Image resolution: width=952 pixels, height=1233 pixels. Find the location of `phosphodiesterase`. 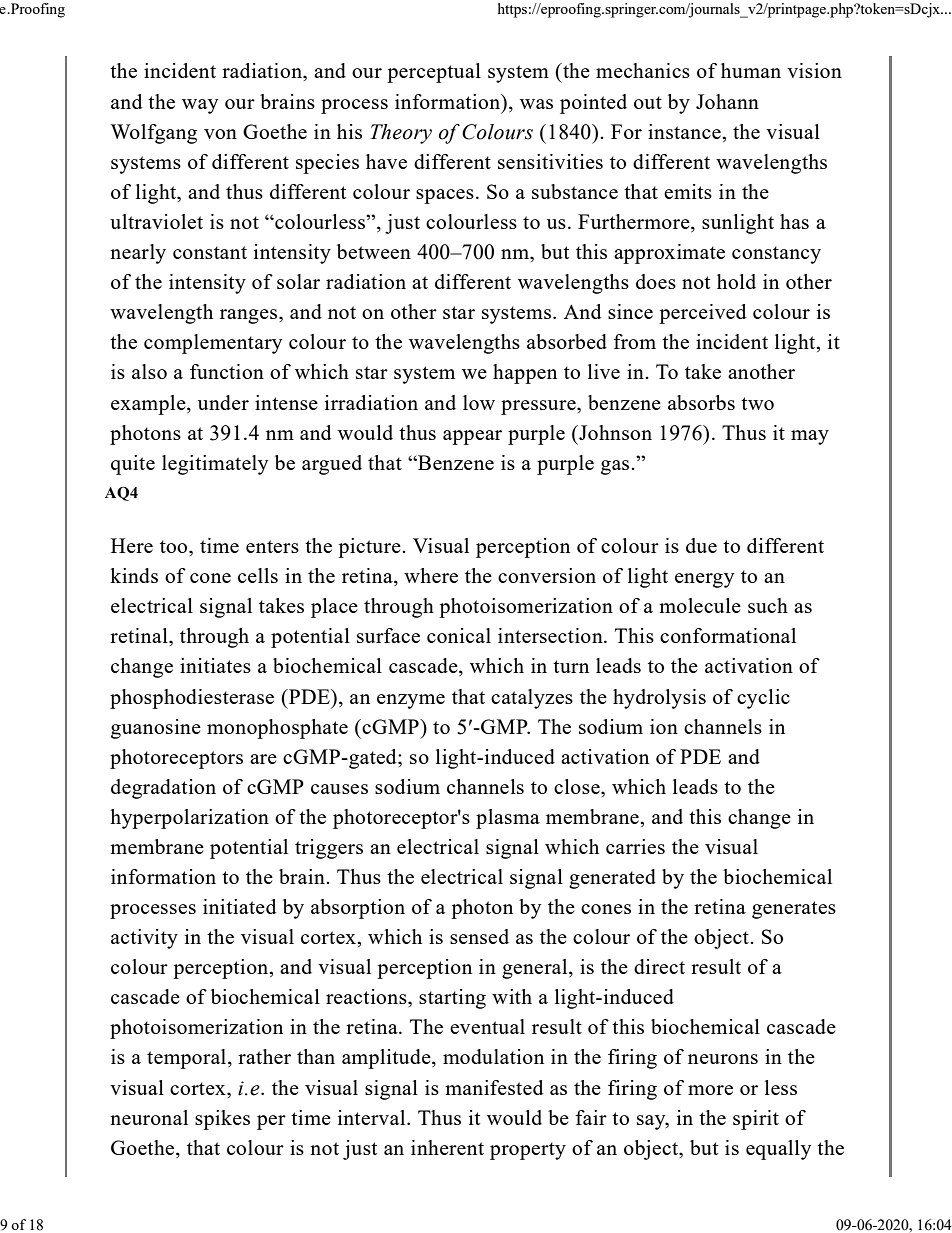

phosphodiesterase is located at coordinates (192, 699).
